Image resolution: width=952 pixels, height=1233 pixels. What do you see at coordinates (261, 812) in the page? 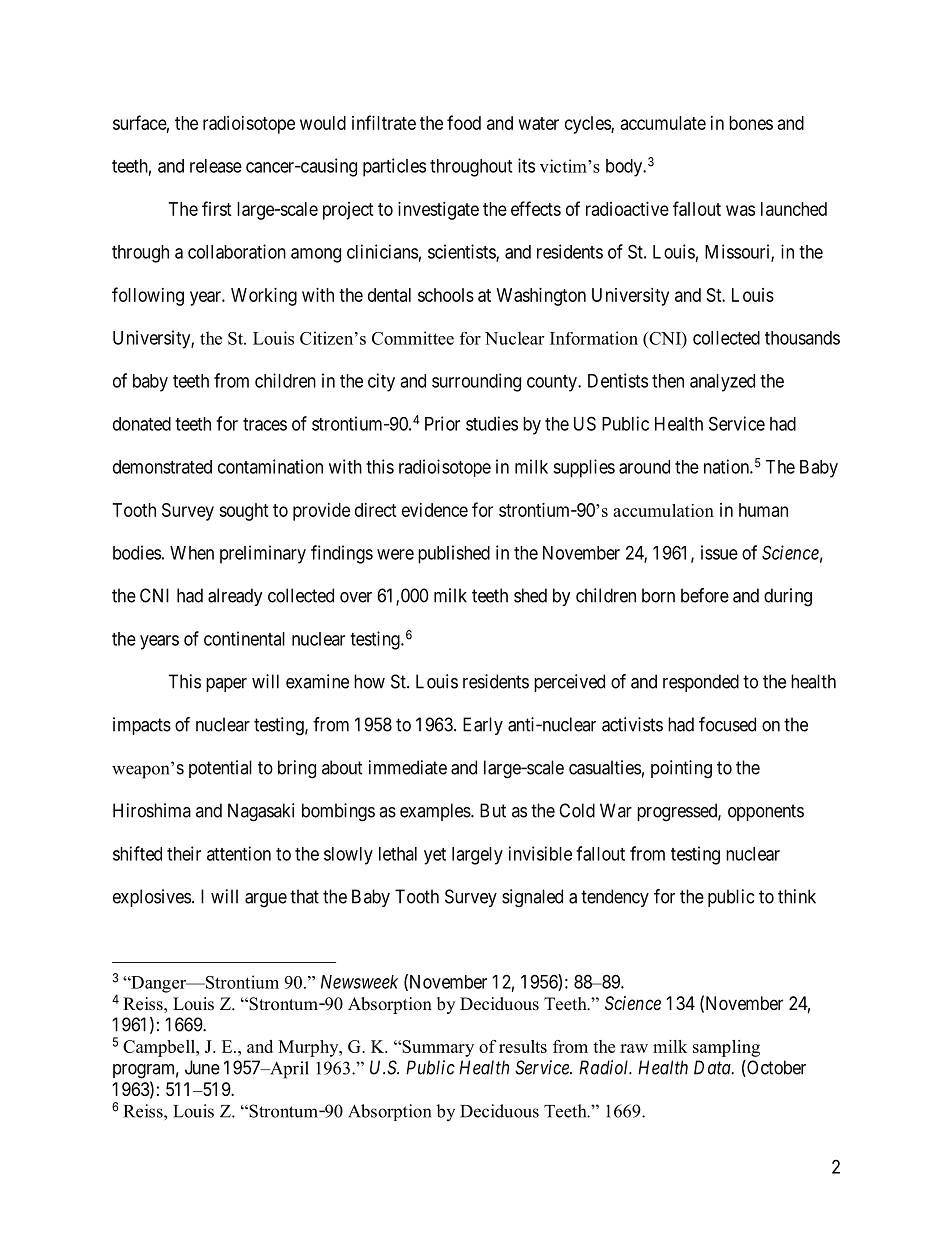
I see `Nagasaki` at bounding box center [261, 812].
